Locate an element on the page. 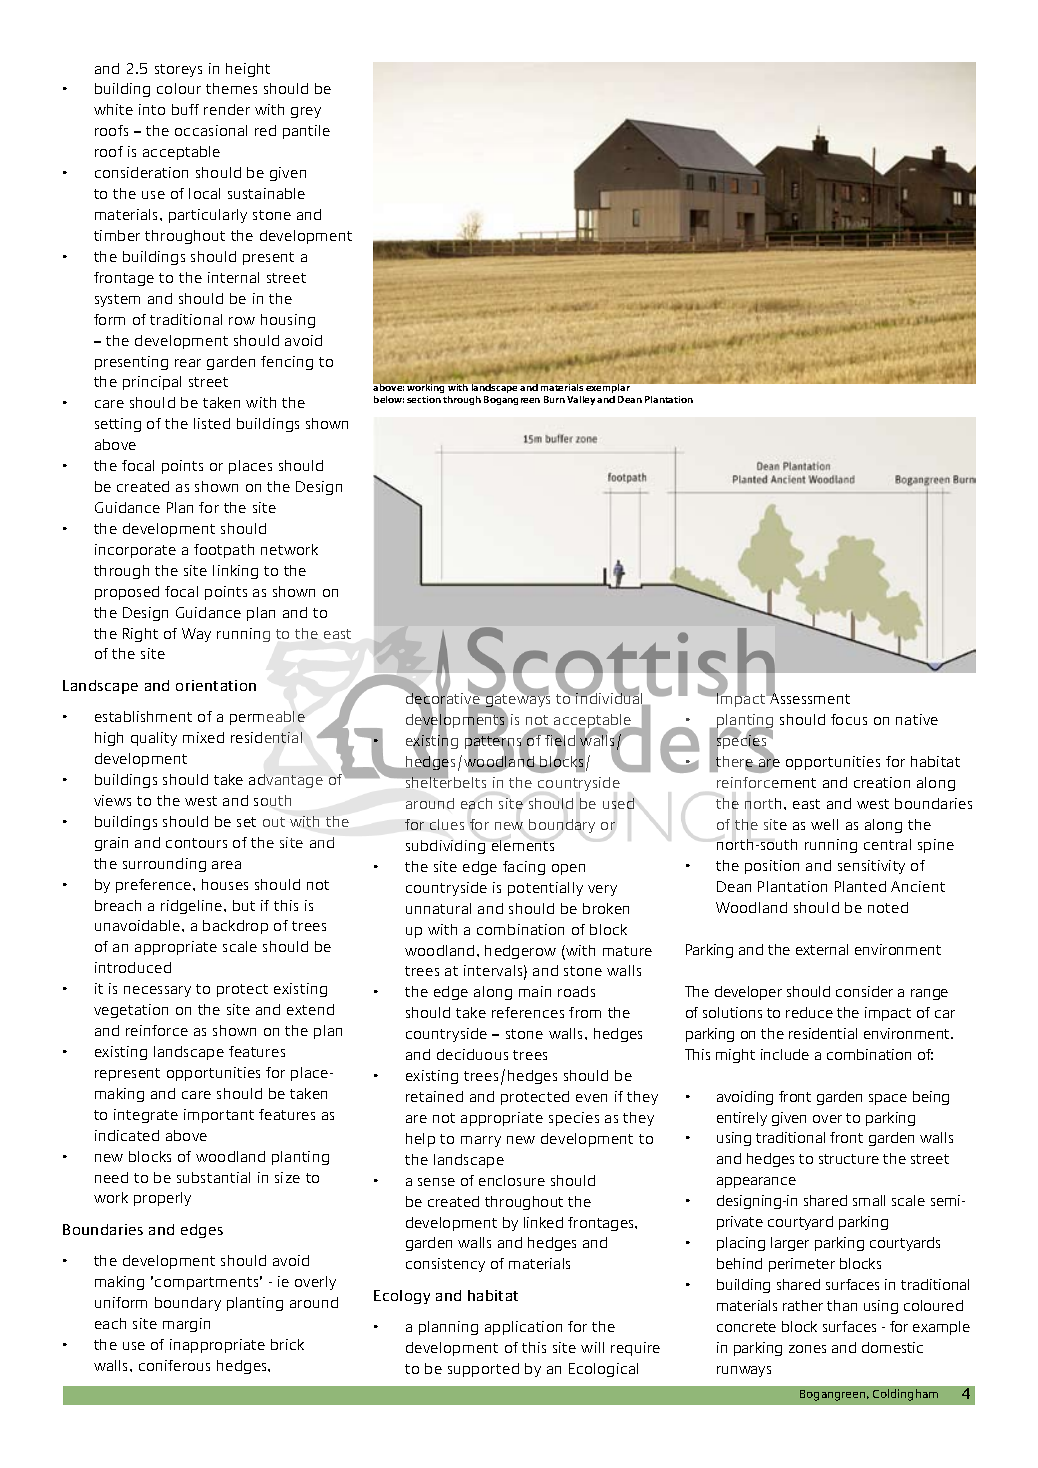  reduce is located at coordinates (809, 1012).
